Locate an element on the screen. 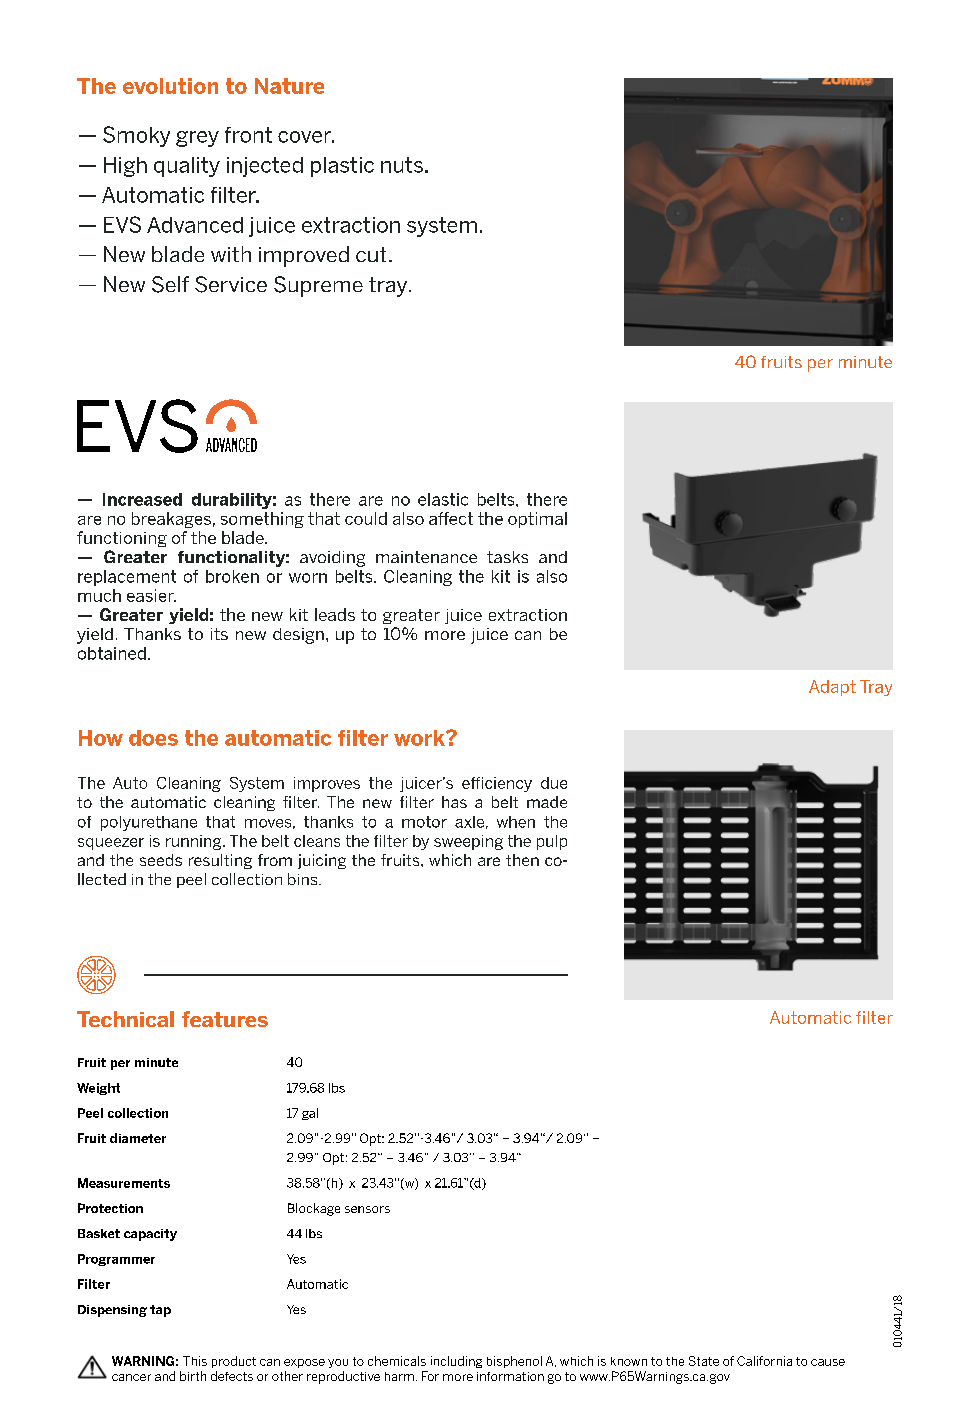  does is located at coordinates (153, 738).
